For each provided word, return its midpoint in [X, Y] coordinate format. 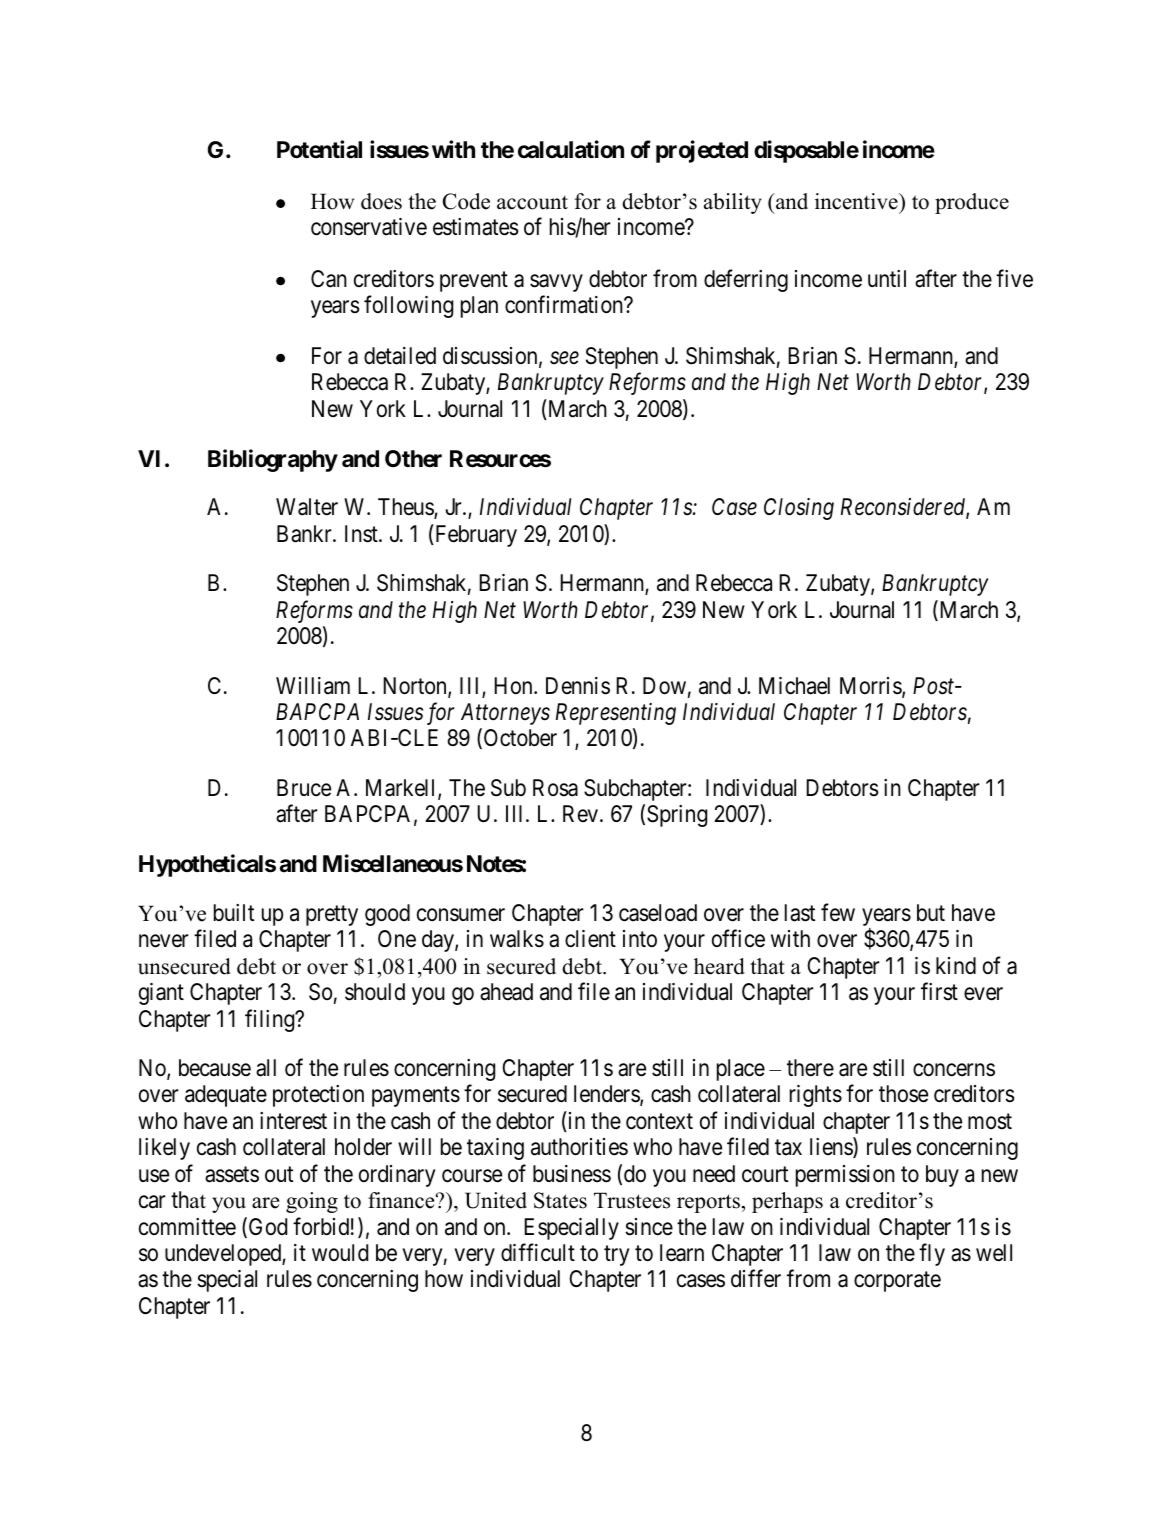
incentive [857, 201]
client [590, 939]
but [931, 913]
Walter [307, 507]
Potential [319, 150]
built [234, 912]
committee [187, 1227]
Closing [799, 509]
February [475, 535]
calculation [571, 150]
